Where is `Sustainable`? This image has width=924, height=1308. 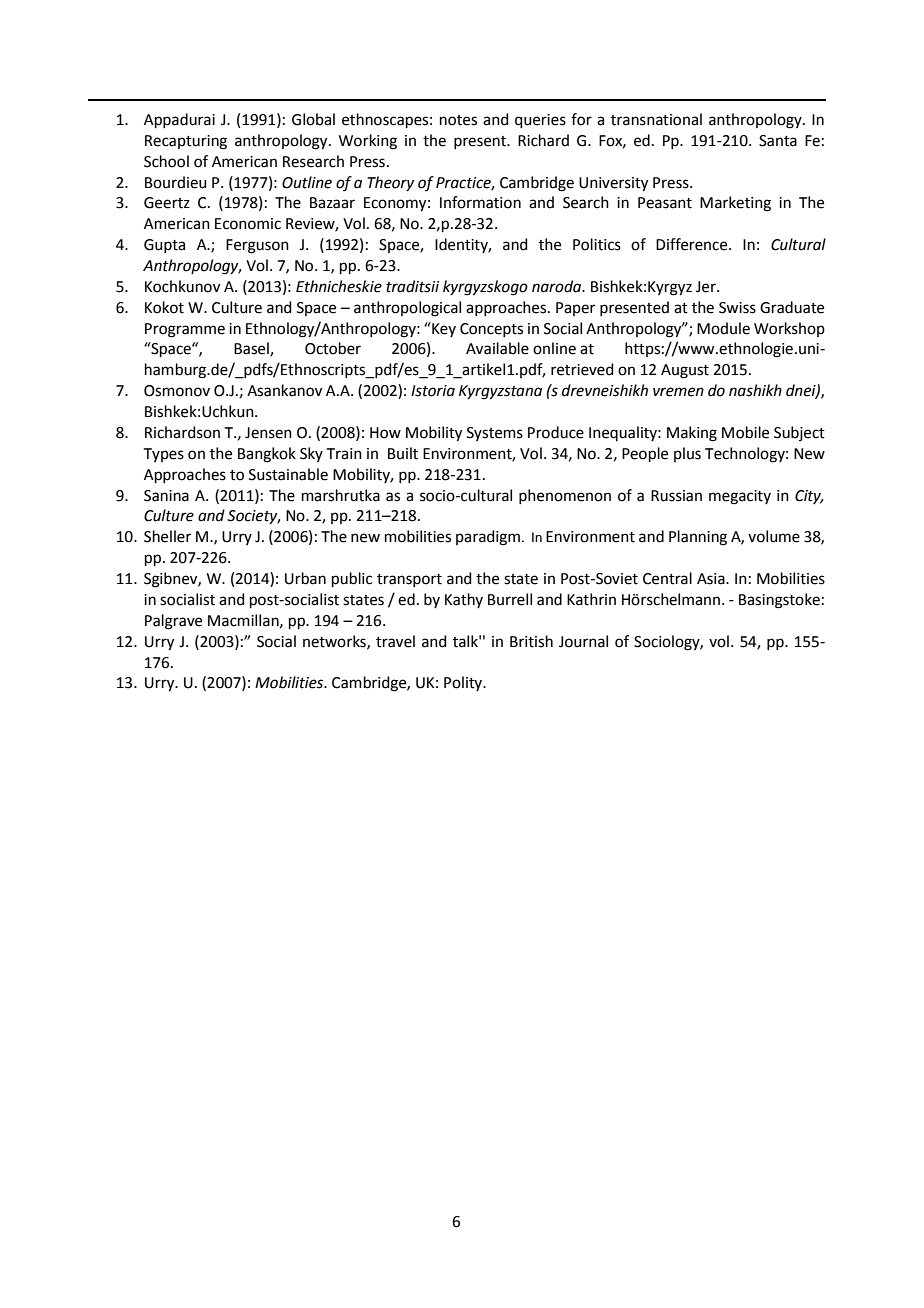
Sustainable is located at coordinates (288, 474).
